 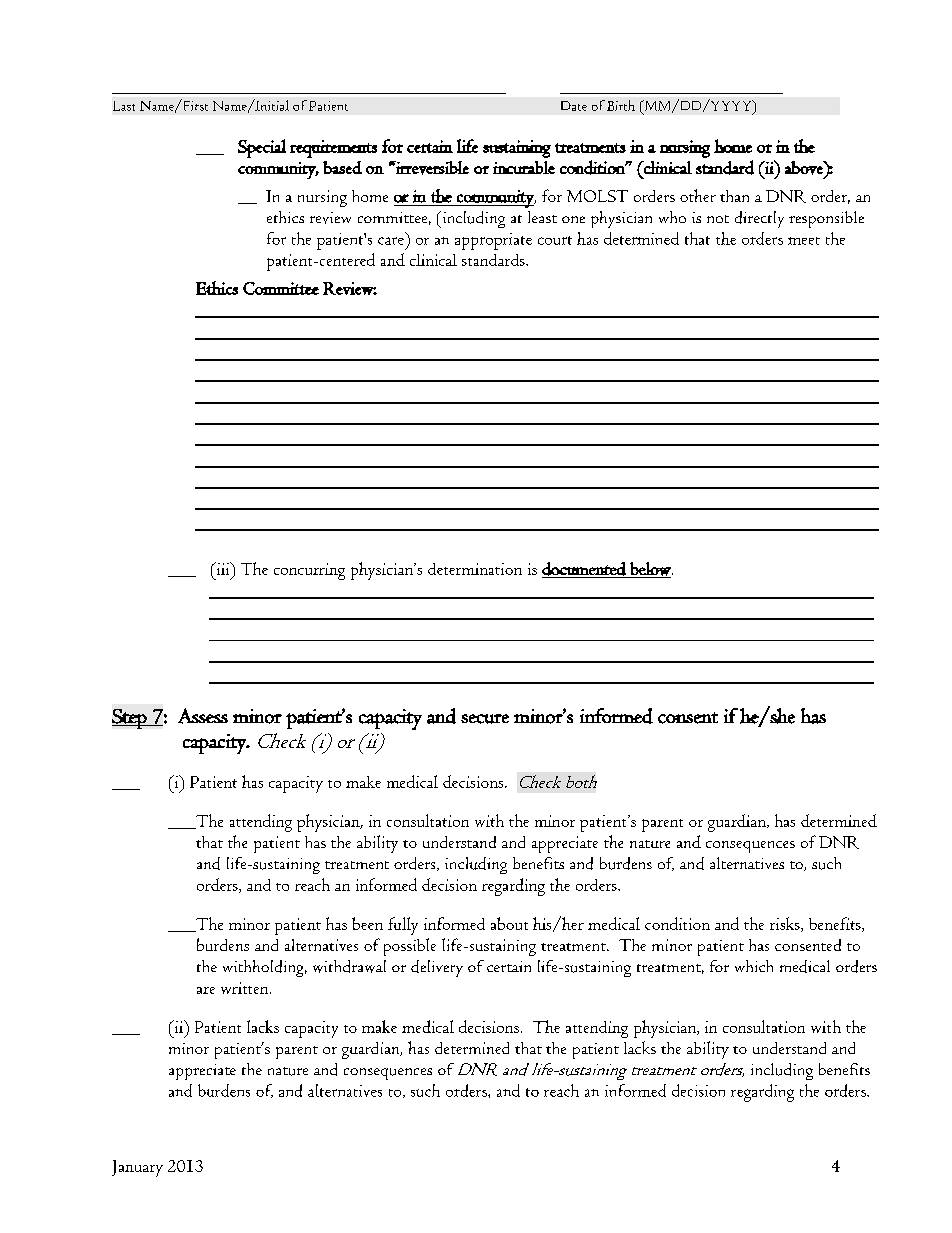 What do you see at coordinates (223, 568) in the screenshot?
I see `iii` at bounding box center [223, 568].
